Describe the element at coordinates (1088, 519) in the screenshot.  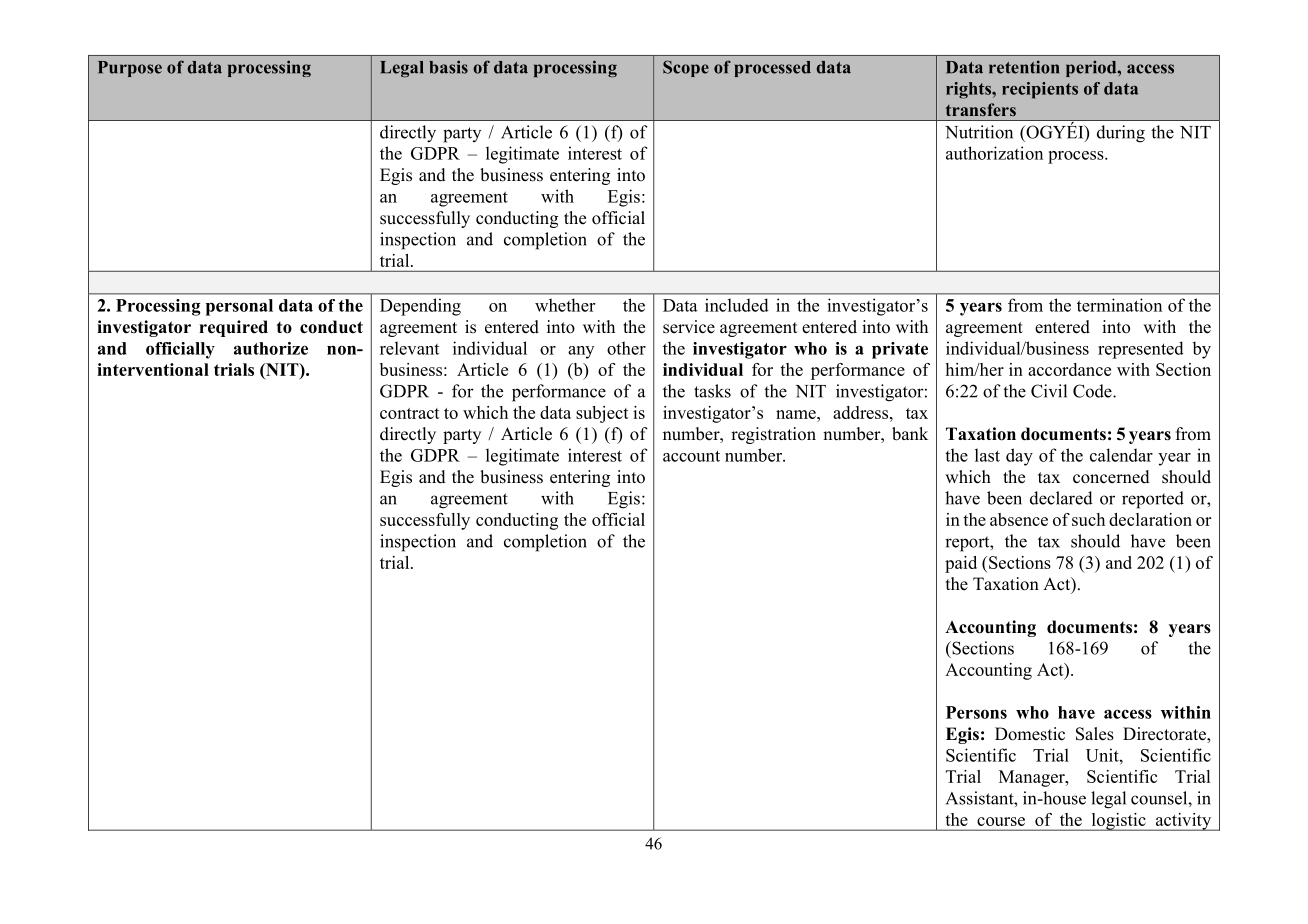
I see `such` at that location.
